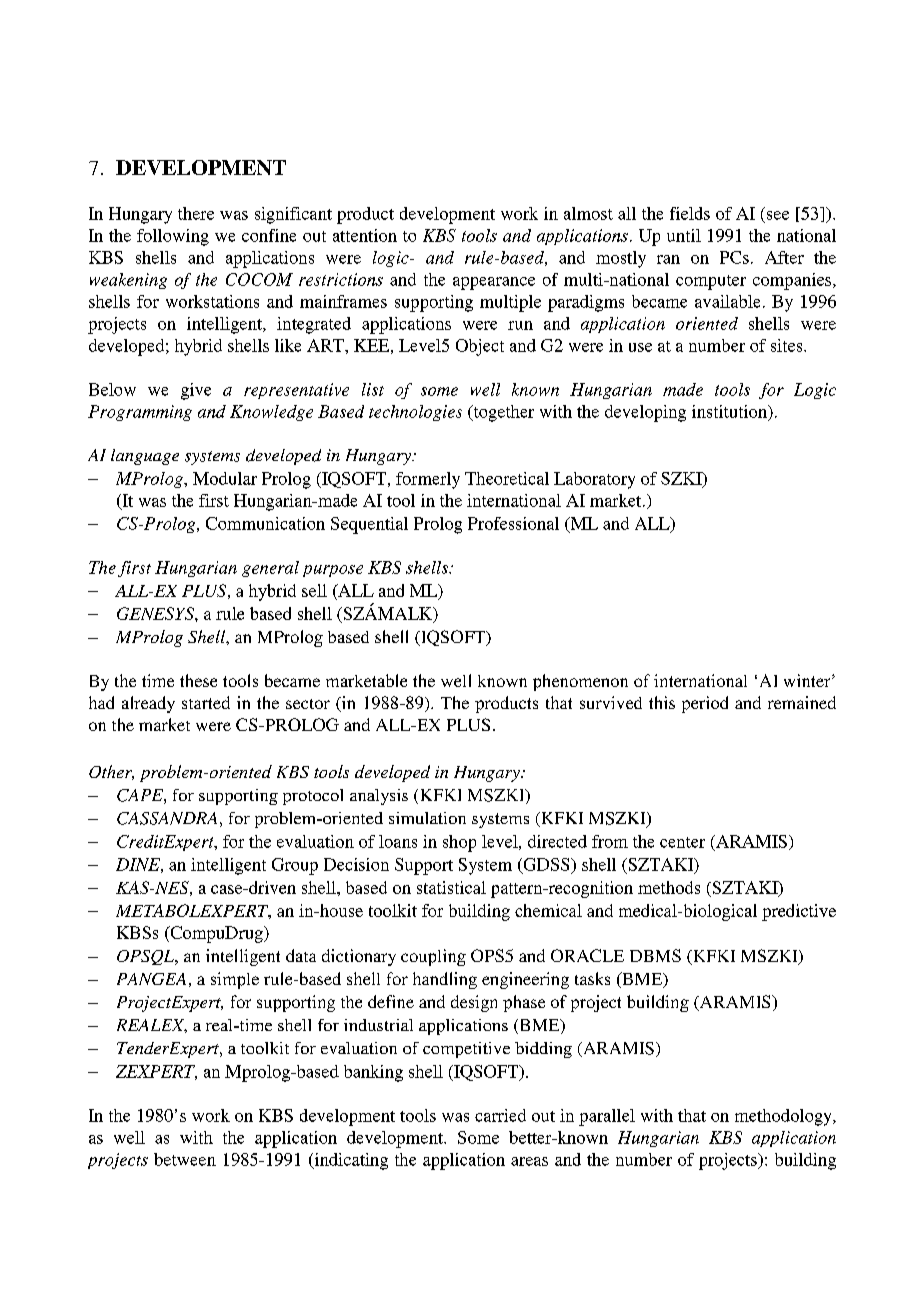  I want to click on phenomenon, so click(580, 682).
